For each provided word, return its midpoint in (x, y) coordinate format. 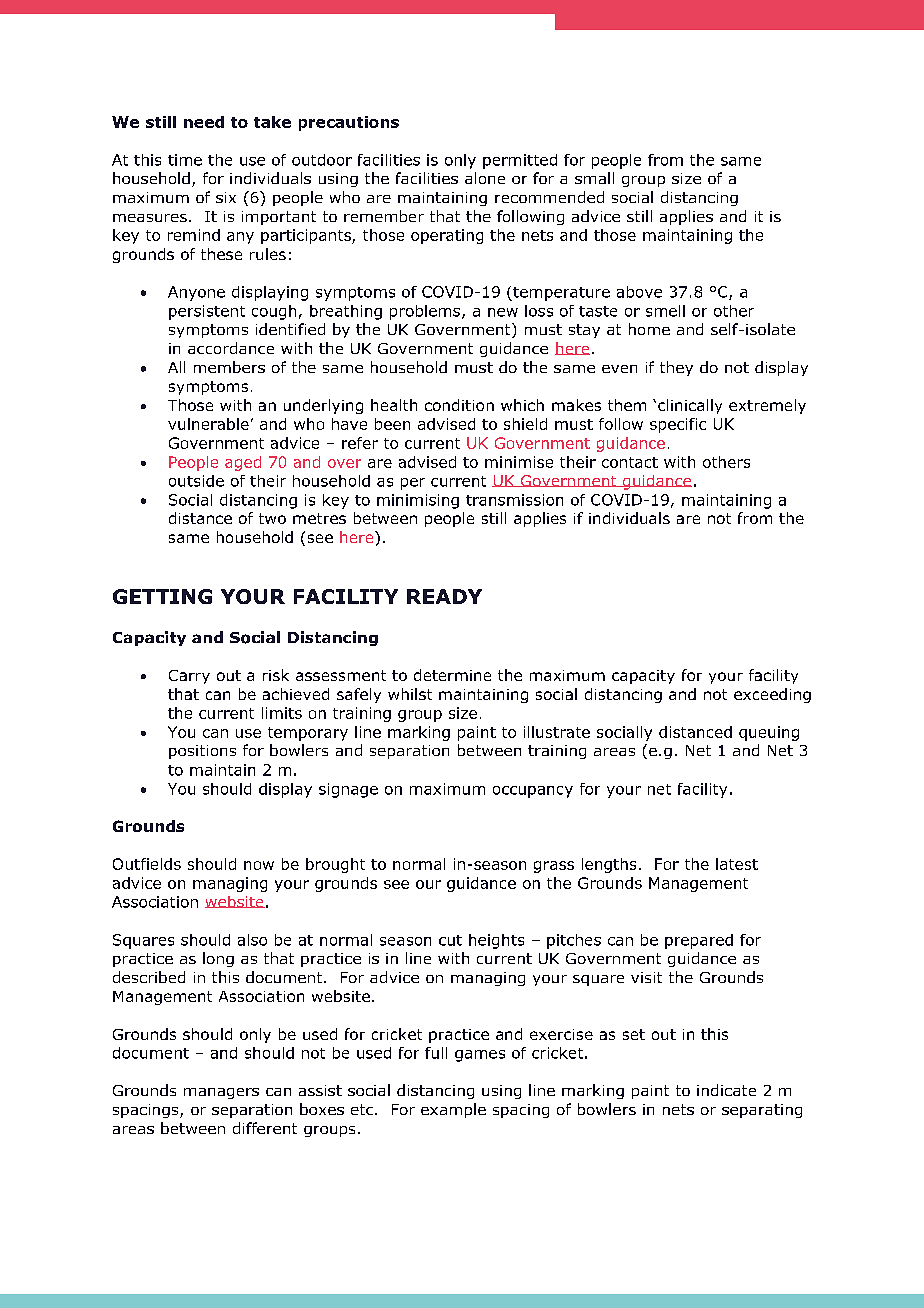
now (259, 865)
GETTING (162, 596)
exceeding (772, 695)
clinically (690, 406)
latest (737, 864)
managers (221, 1093)
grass (554, 867)
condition (459, 405)
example (453, 1110)
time (185, 160)
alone (485, 178)
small (594, 178)
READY (444, 596)
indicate (726, 1090)
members (229, 367)
